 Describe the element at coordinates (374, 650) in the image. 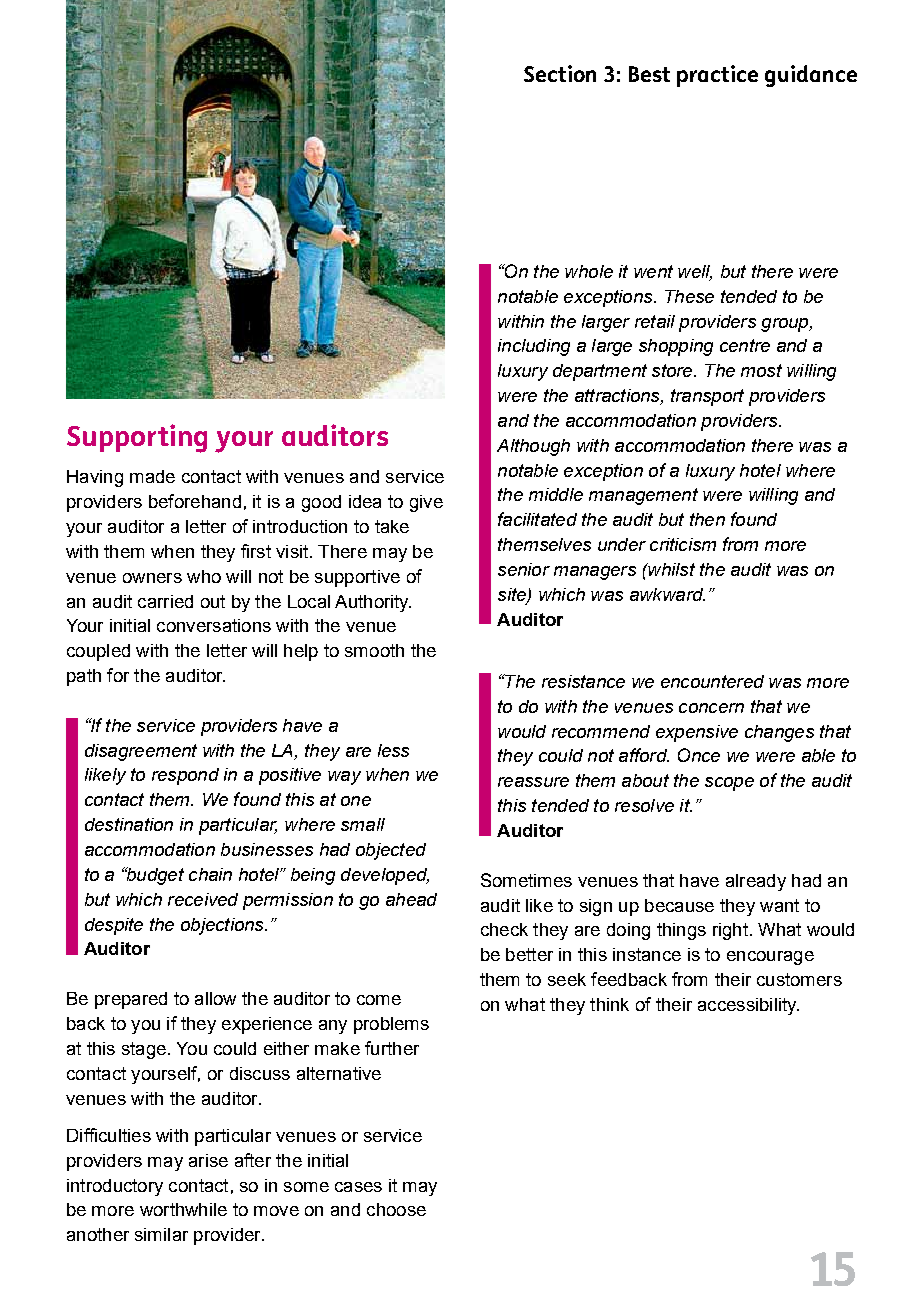

I see `smooth` at that location.
